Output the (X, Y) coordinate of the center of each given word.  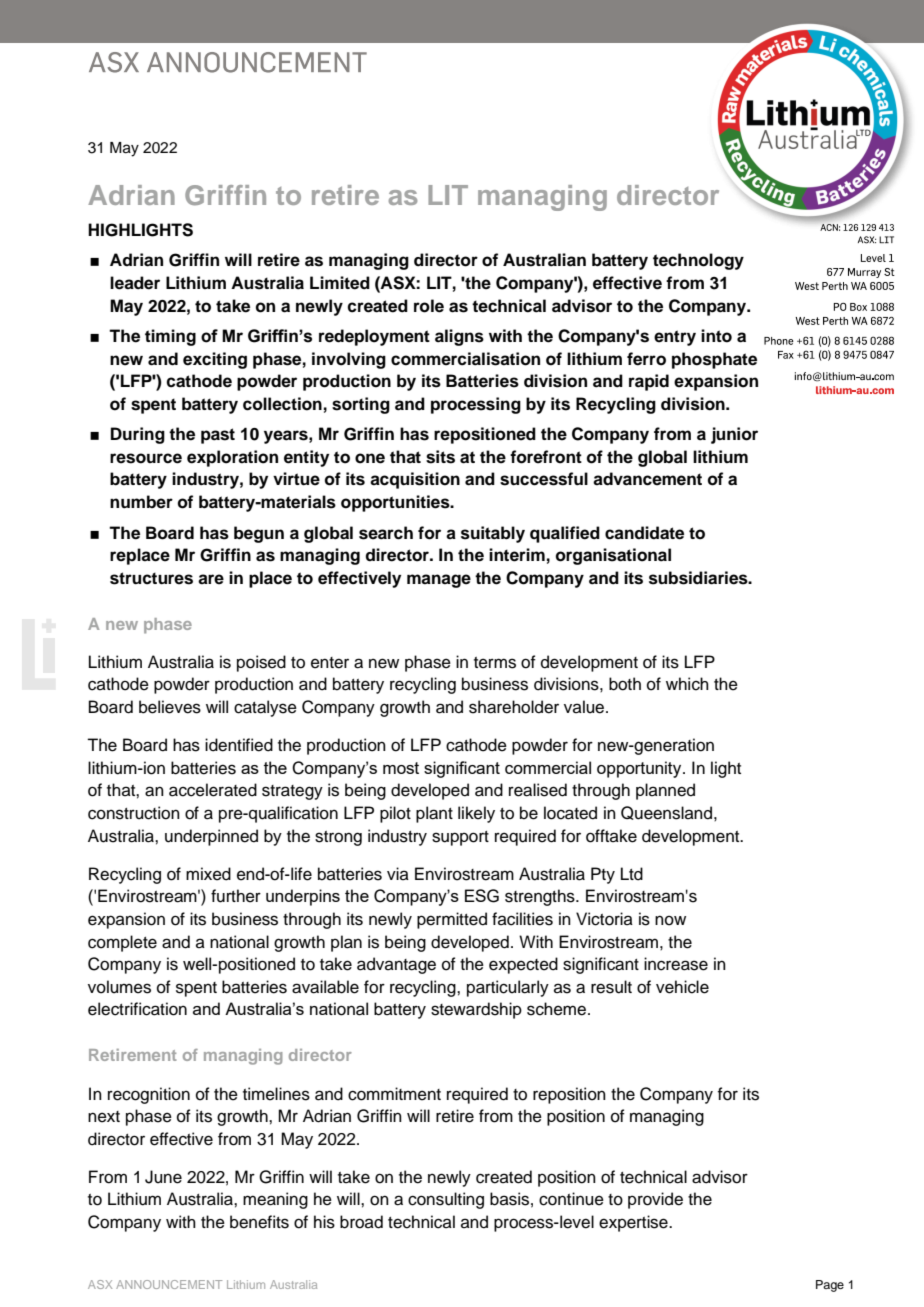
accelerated (213, 790)
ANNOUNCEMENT (169, 1284)
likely (476, 814)
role (429, 306)
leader (135, 283)
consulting (446, 1200)
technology (698, 261)
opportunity (640, 769)
